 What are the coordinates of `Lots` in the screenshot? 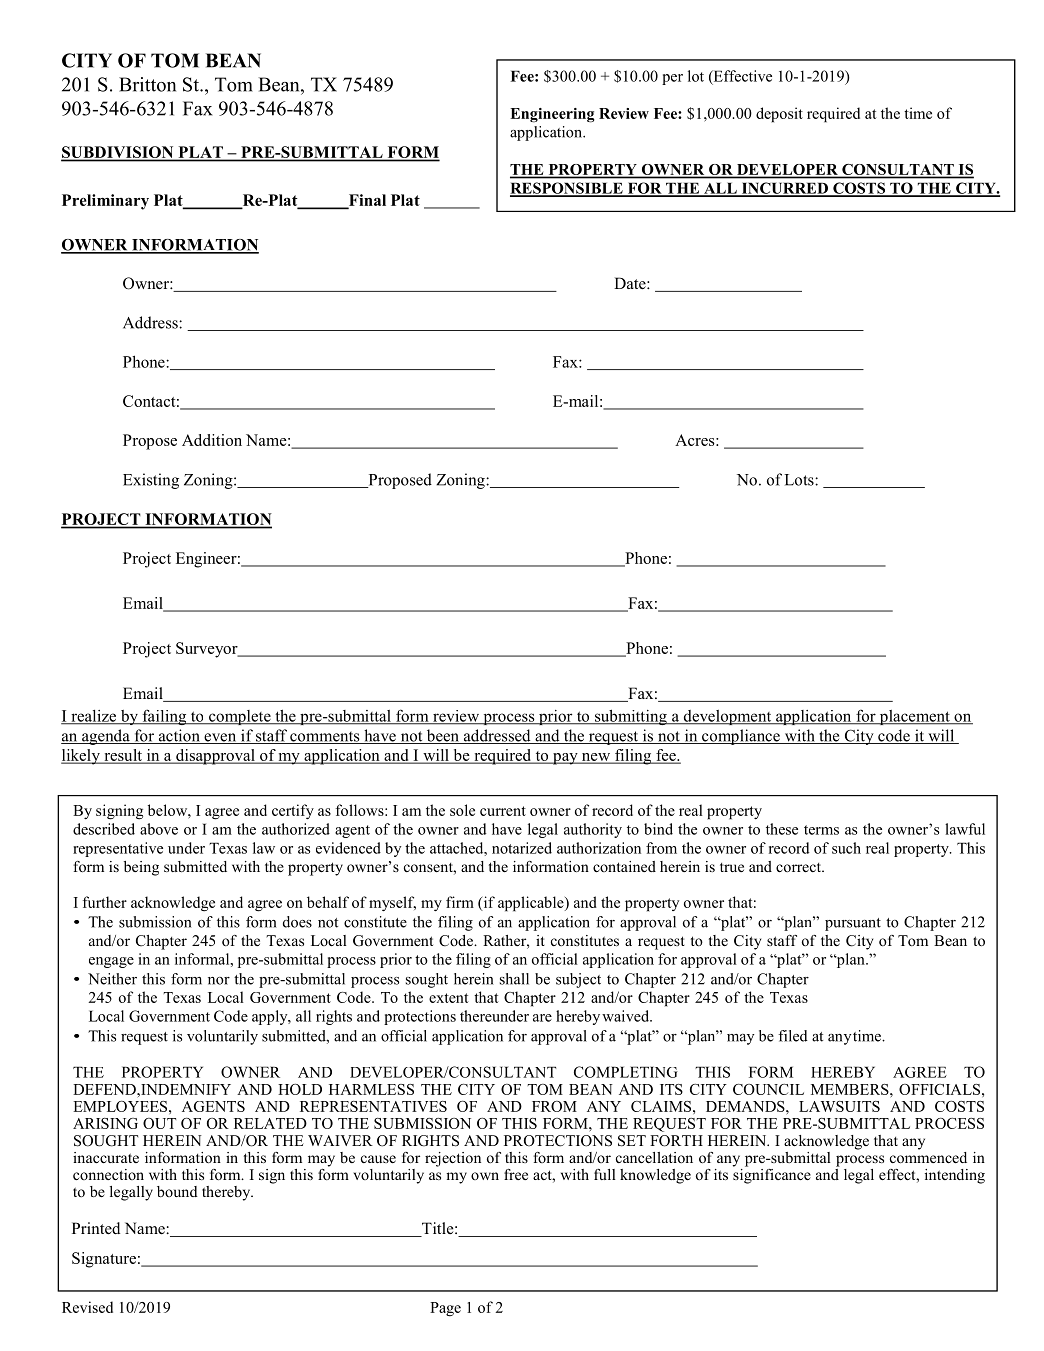 It's located at (800, 480).
